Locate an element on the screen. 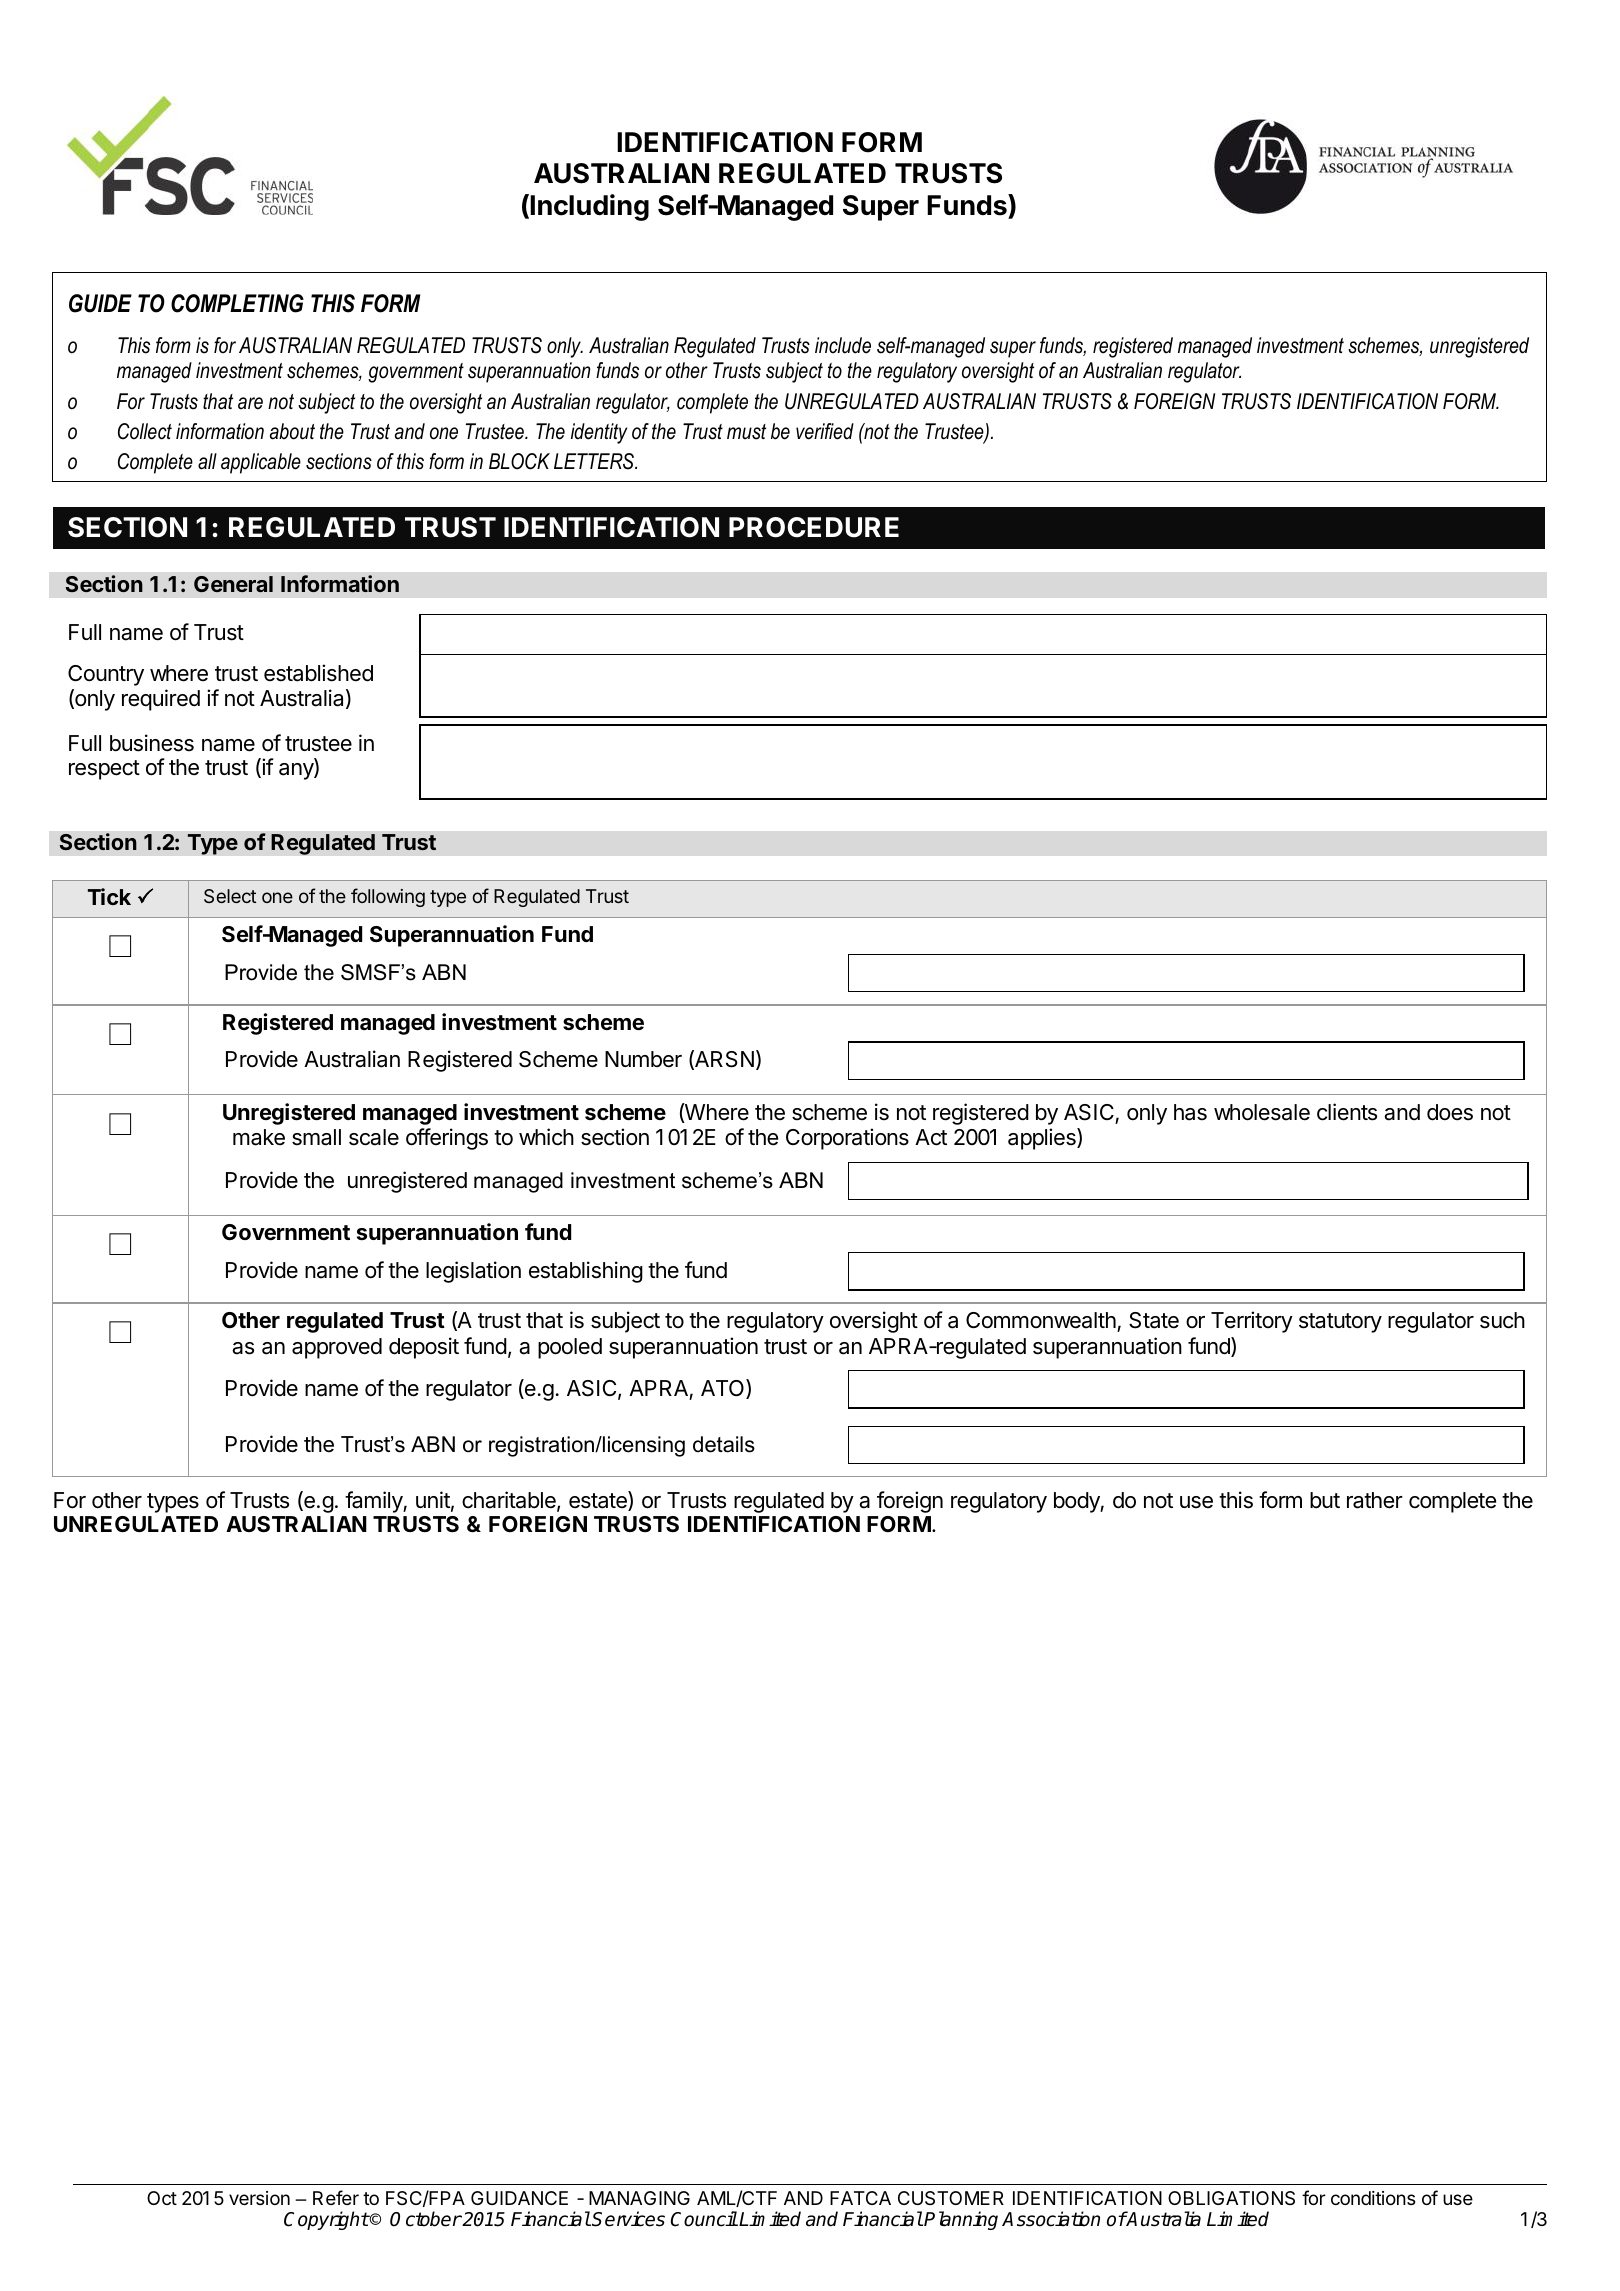 The width and height of the screenshot is (1620, 2291). are is located at coordinates (250, 403).
